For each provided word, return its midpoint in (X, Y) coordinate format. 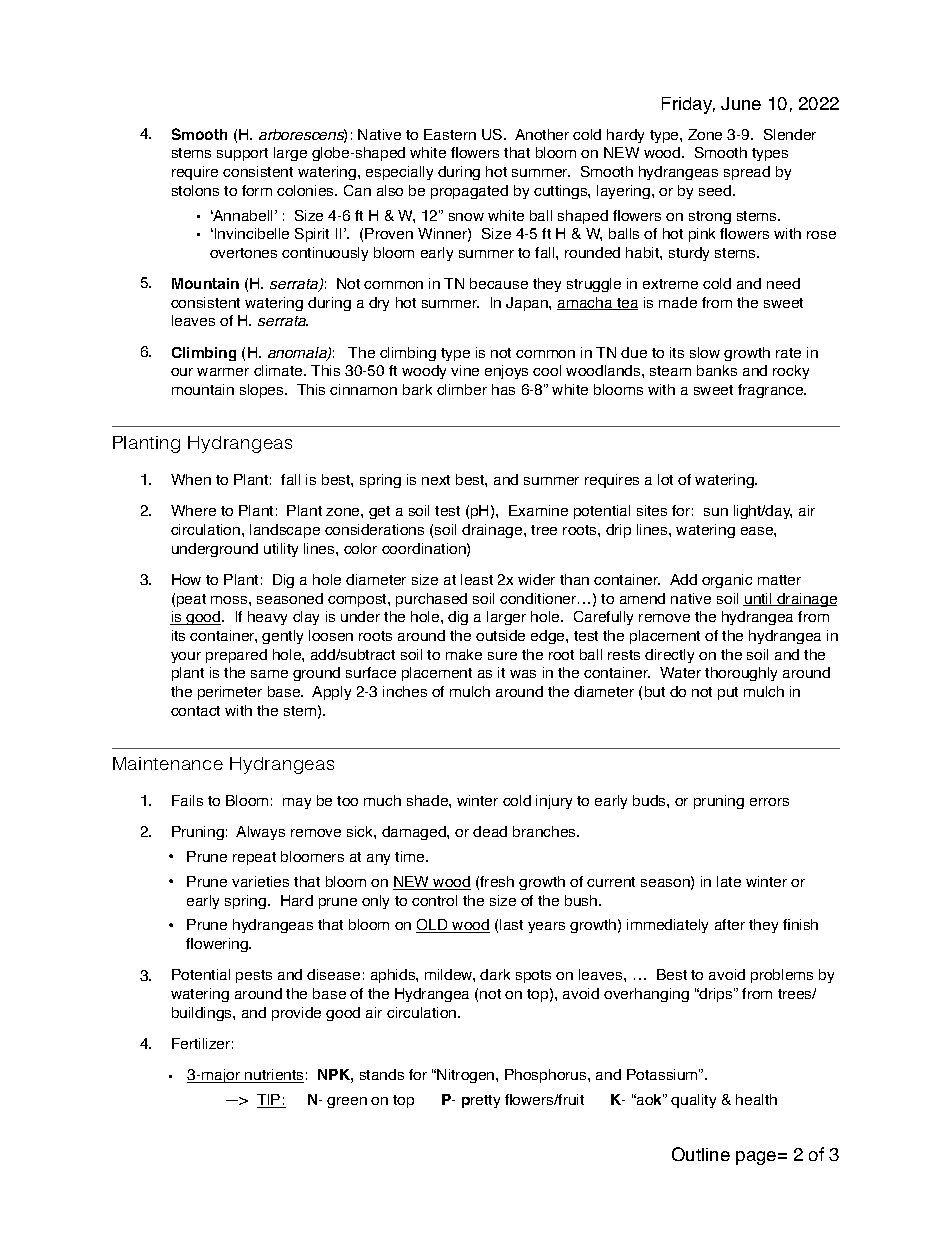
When (191, 479)
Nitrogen (467, 1076)
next (436, 480)
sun (716, 512)
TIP (270, 1101)
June (741, 103)
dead (490, 831)
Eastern (450, 134)
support (242, 154)
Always (260, 833)
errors (769, 802)
